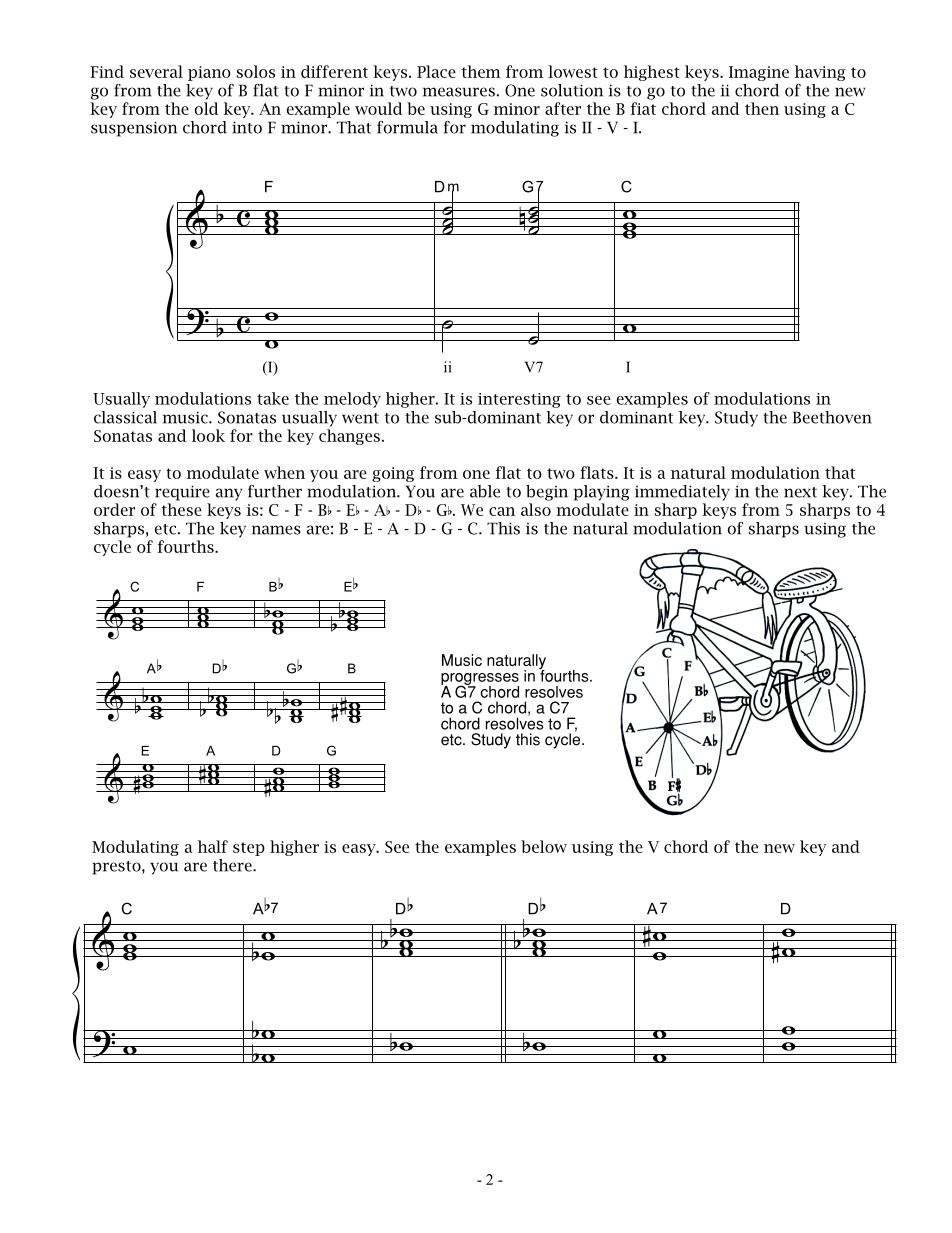 This screenshot has width=952, height=1233. I want to click on then, so click(762, 108).
